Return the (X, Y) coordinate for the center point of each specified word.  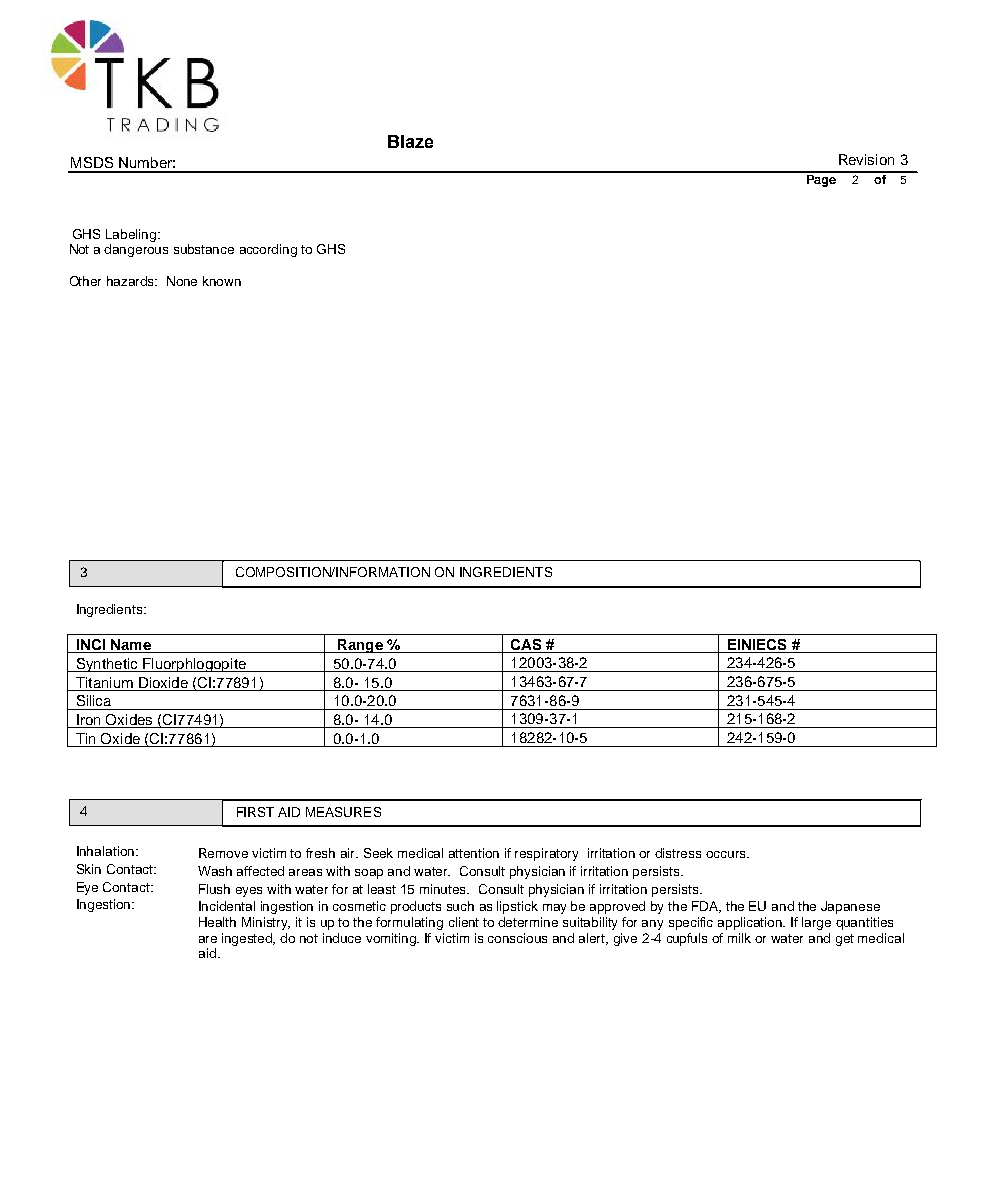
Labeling (132, 235)
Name (131, 646)
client (464, 922)
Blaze (410, 141)
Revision (866, 159)
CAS (526, 646)
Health (217, 922)
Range (360, 646)
